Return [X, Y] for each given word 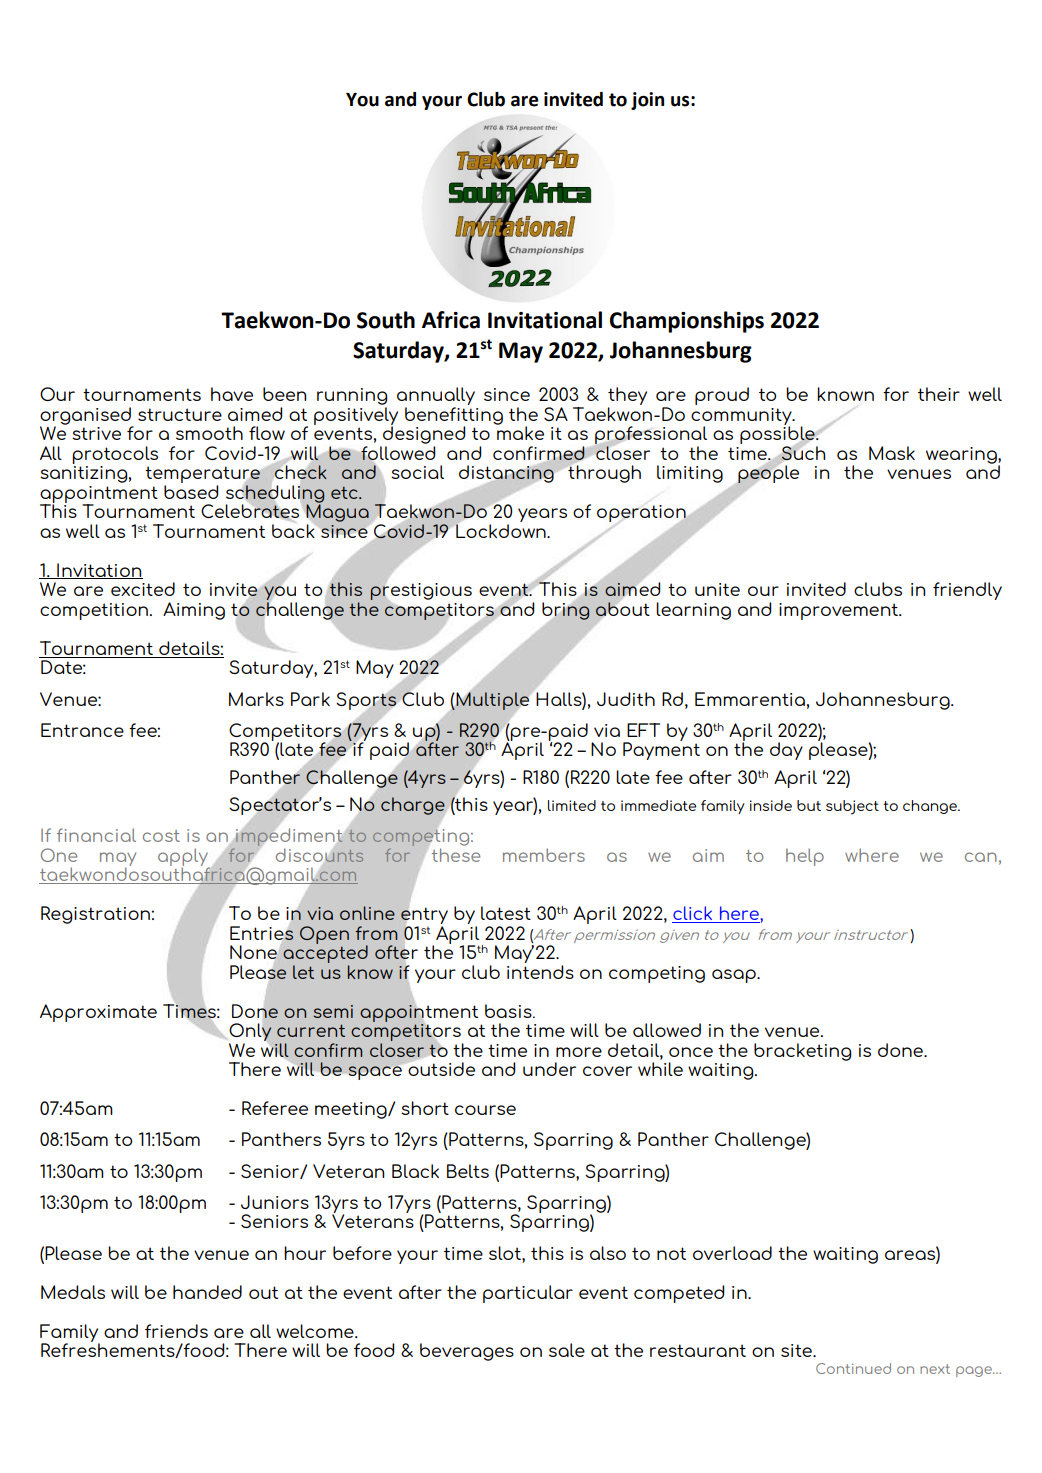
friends [176, 1331]
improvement [839, 611]
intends [540, 972]
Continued [853, 1368]
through [603, 473]
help [805, 857]
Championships [687, 322]
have [232, 394]
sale [567, 1350]
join [647, 101]
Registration [95, 915]
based [191, 492]
